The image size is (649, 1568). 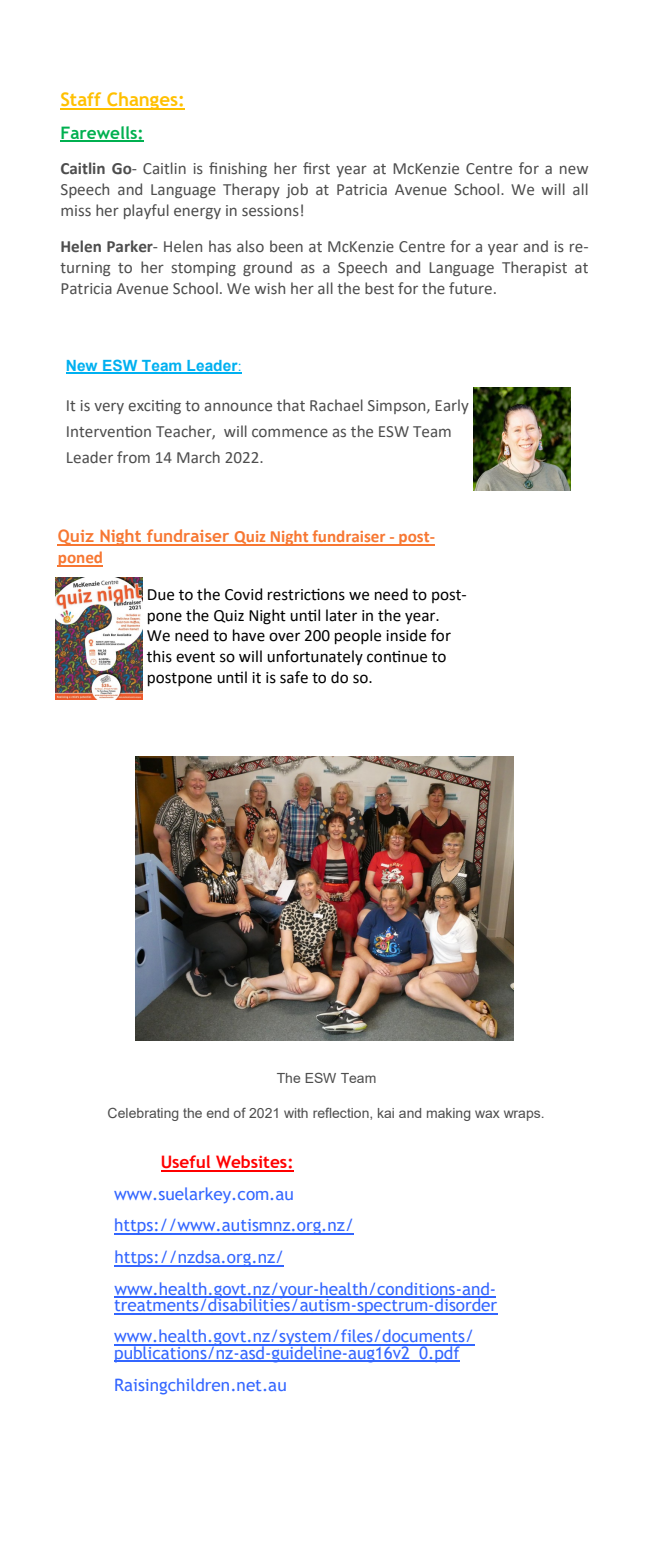 What do you see at coordinates (316, 168) in the document?
I see `first` at bounding box center [316, 168].
